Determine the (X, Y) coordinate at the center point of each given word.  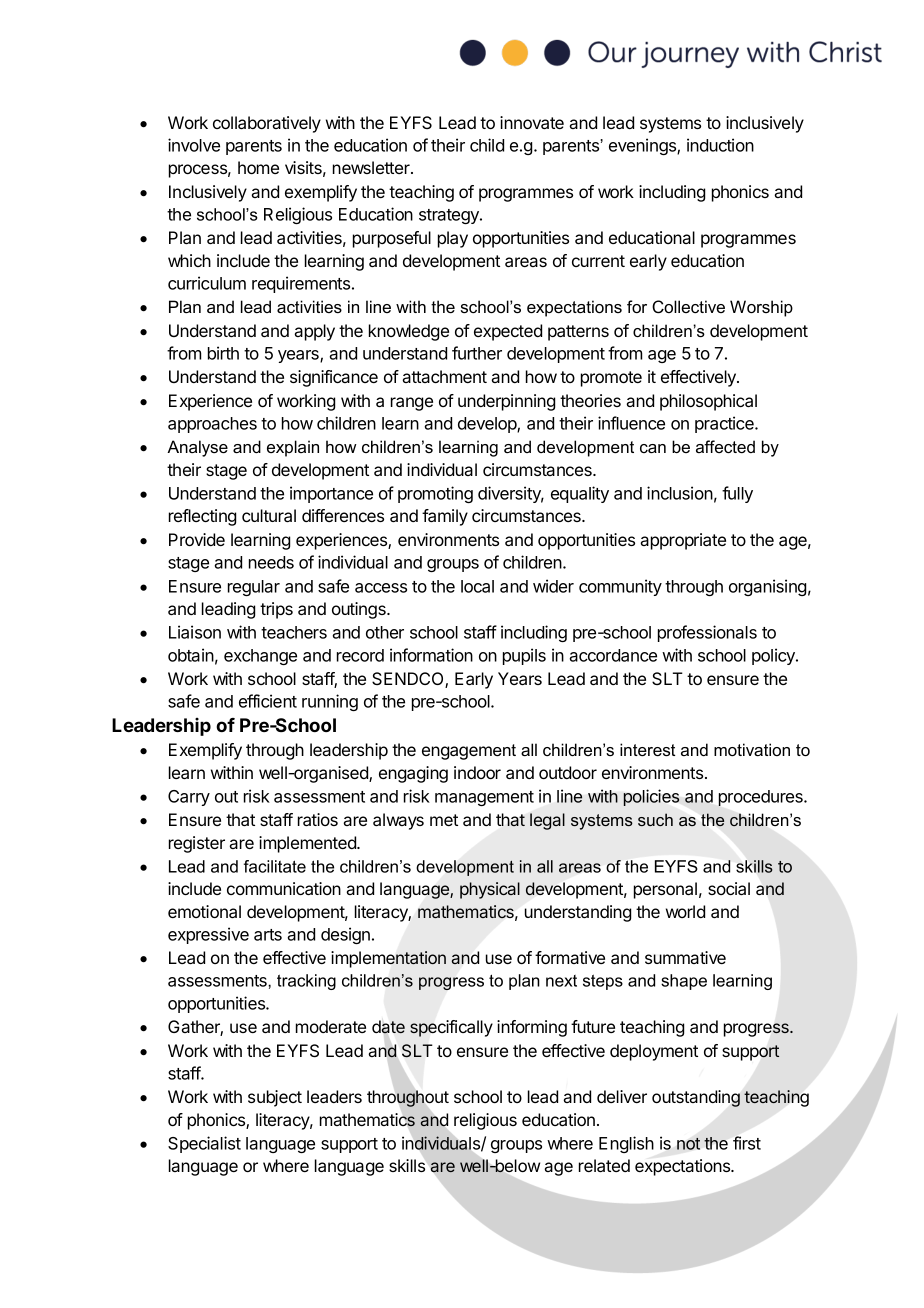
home (258, 167)
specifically (451, 1028)
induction (720, 145)
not (688, 1143)
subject (275, 1098)
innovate (532, 122)
